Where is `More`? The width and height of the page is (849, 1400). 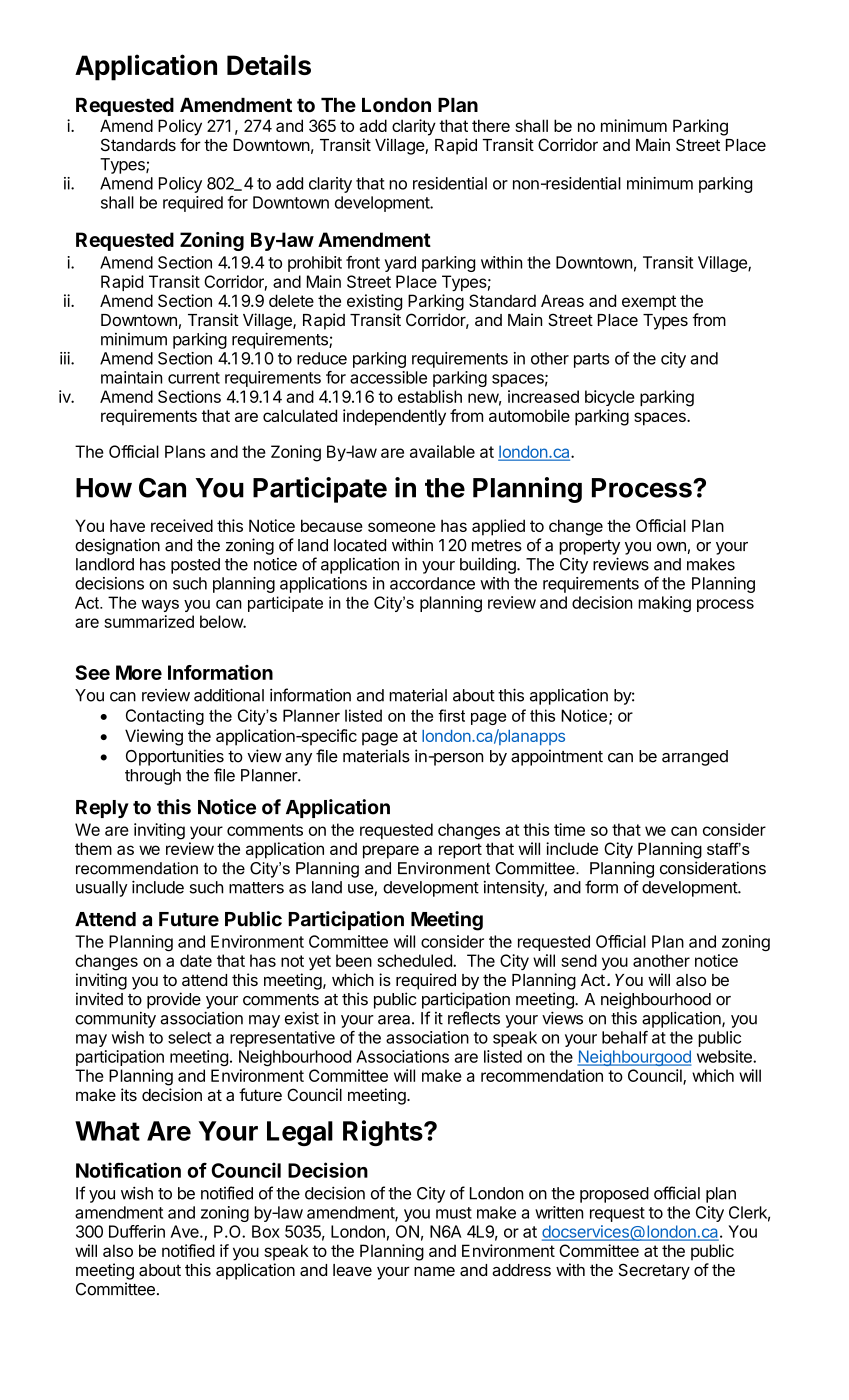 More is located at coordinates (139, 672).
